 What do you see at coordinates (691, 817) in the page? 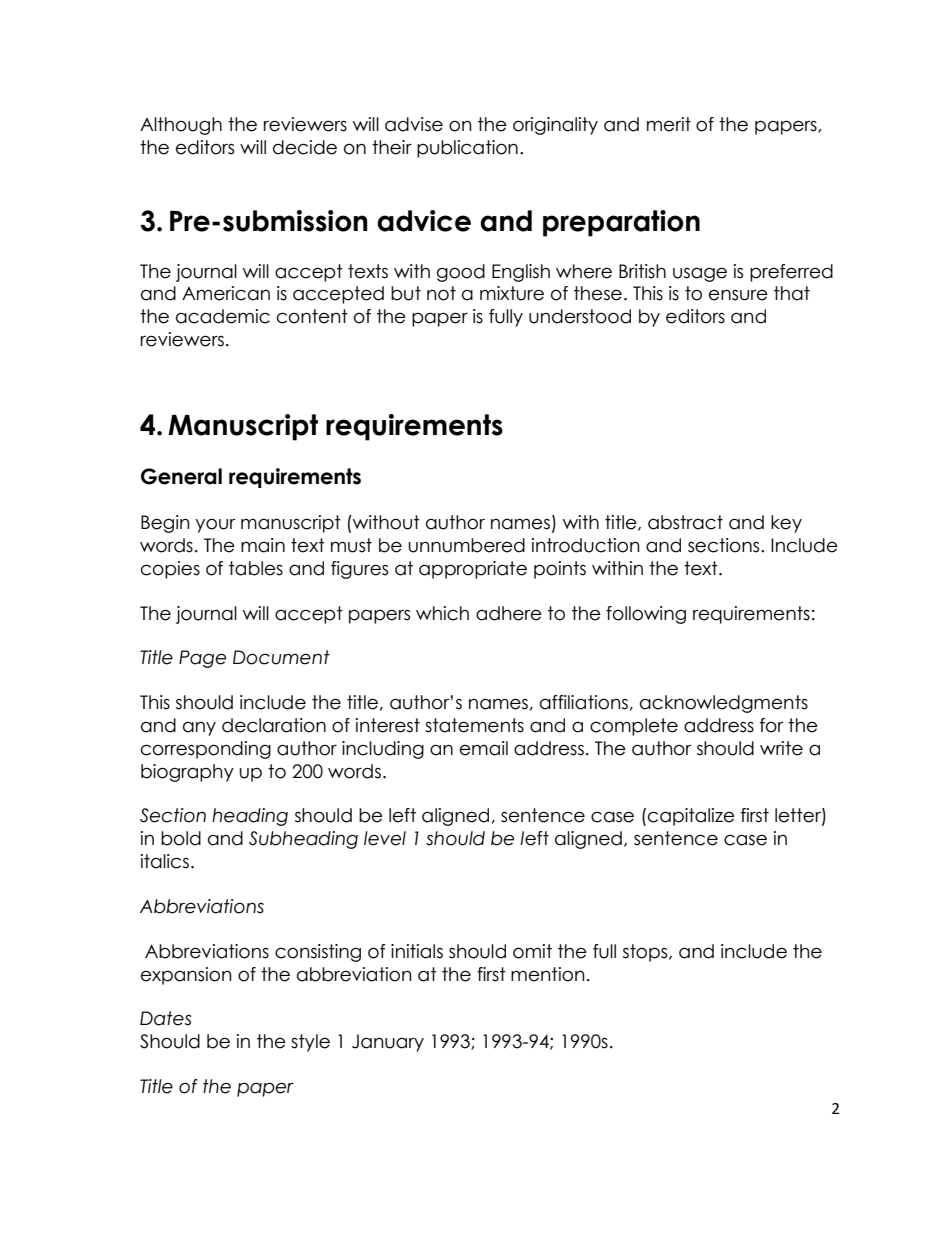
I see `capitalize` at bounding box center [691, 817].
